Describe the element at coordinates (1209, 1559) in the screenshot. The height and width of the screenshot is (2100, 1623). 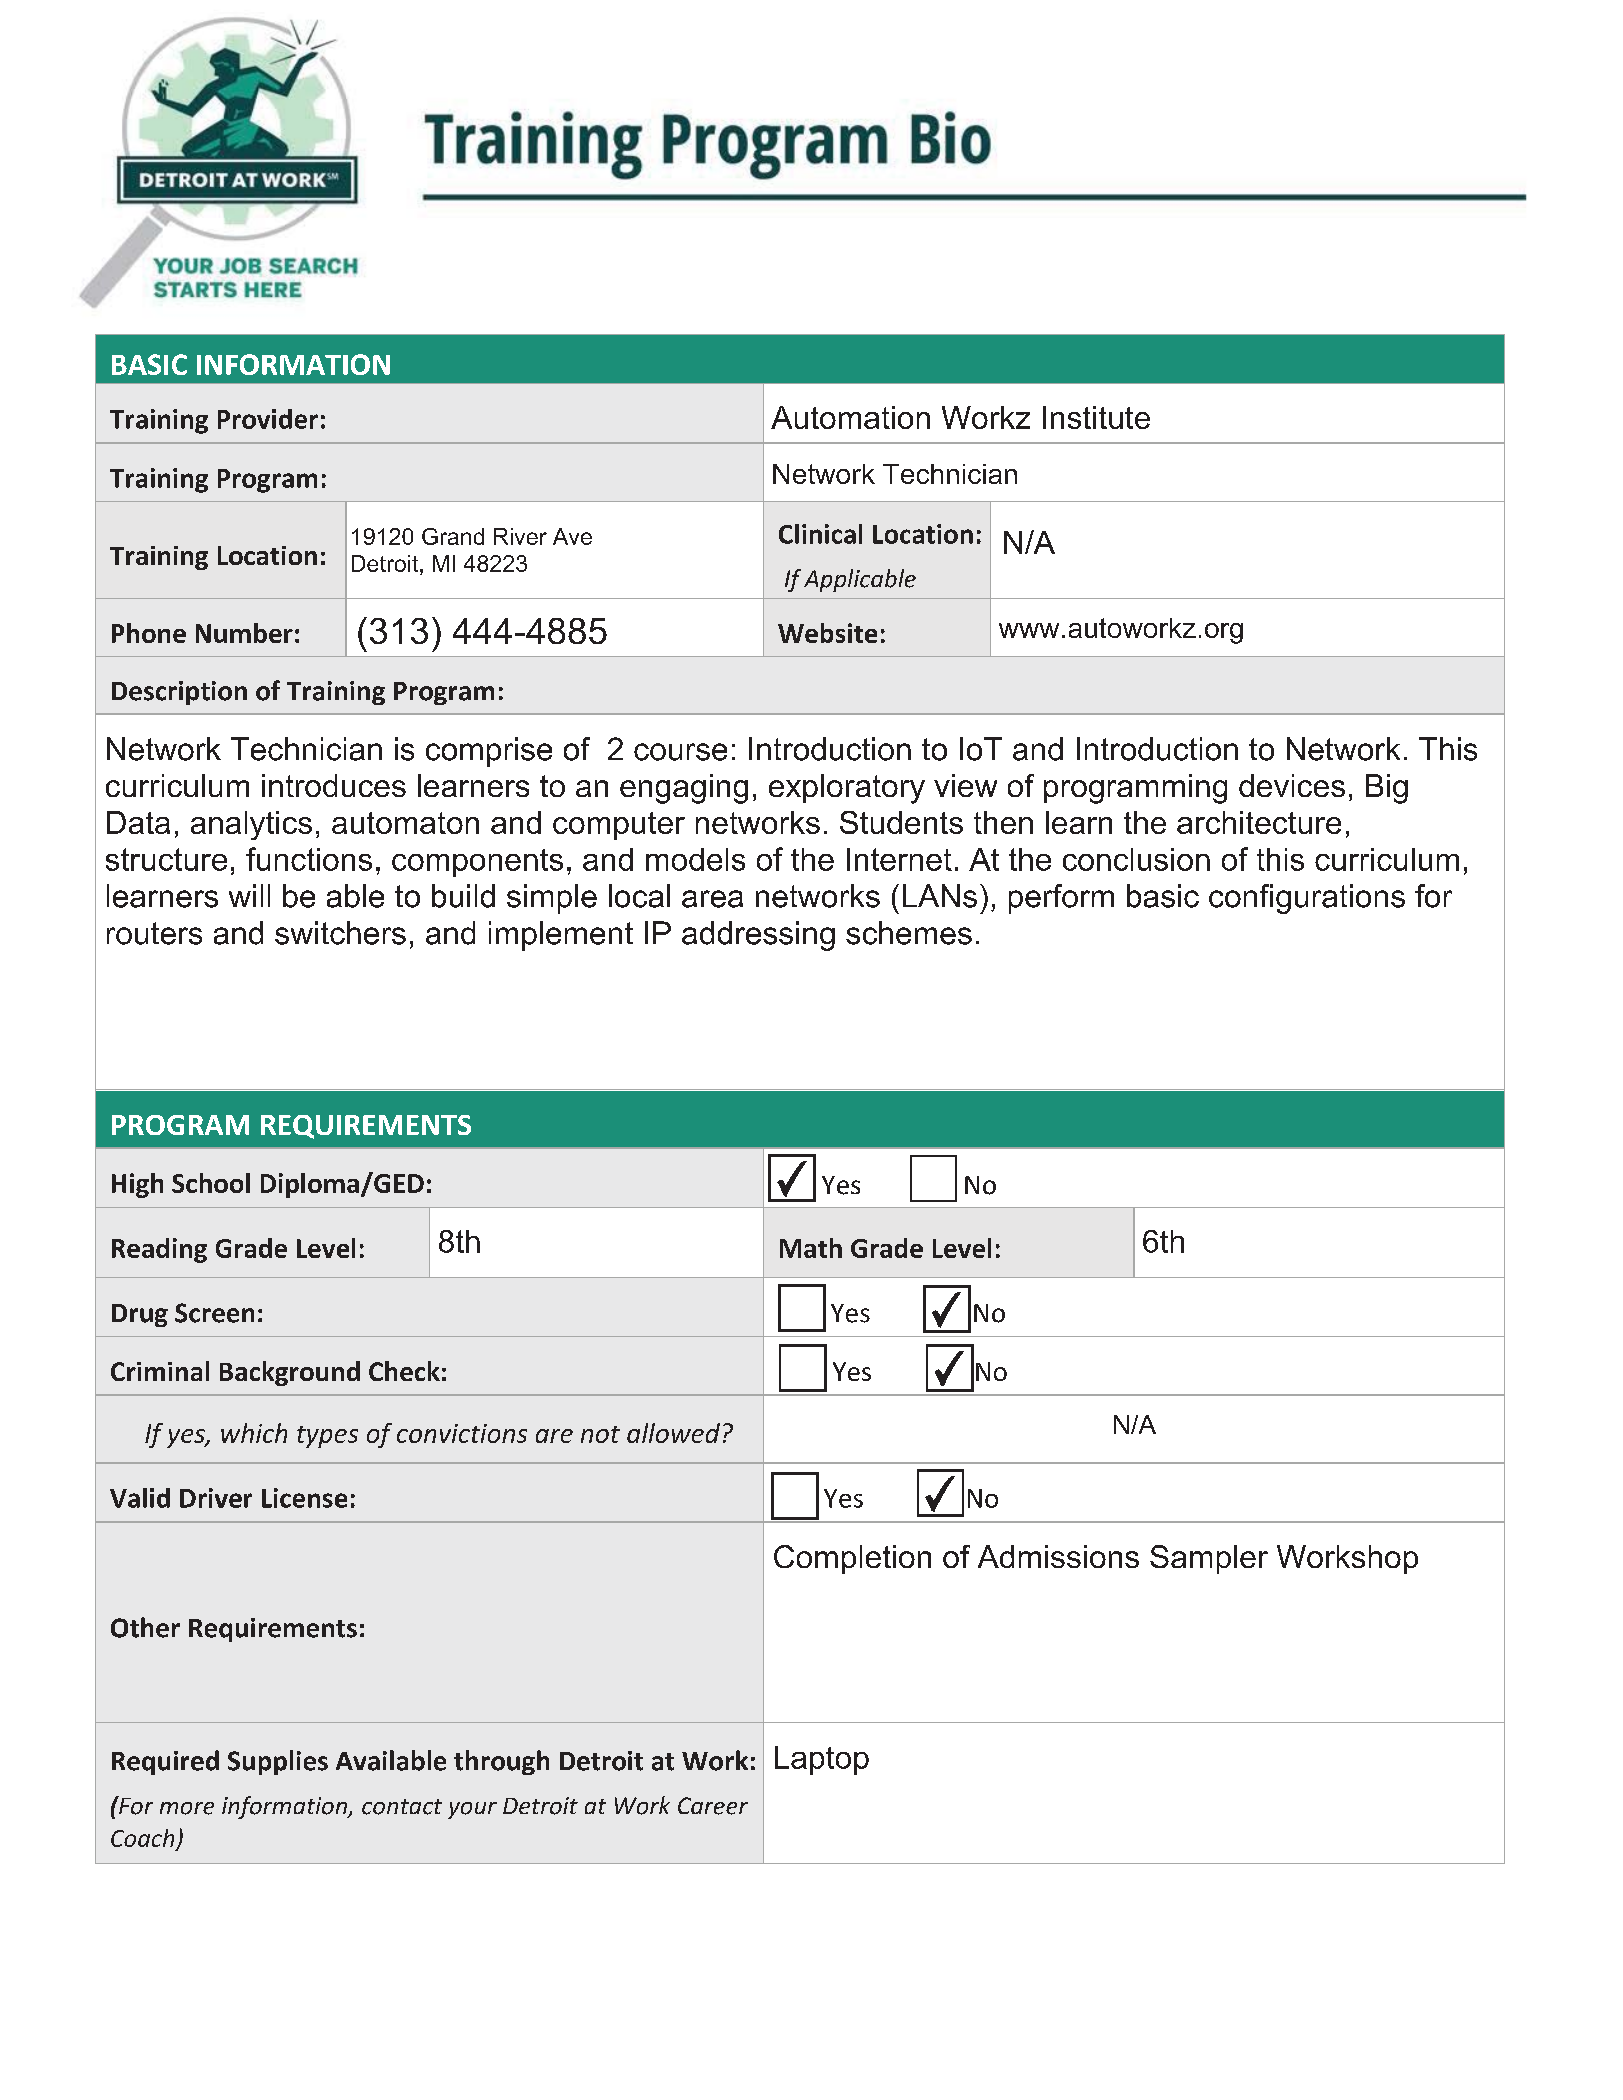
I see `Sampler` at that location.
